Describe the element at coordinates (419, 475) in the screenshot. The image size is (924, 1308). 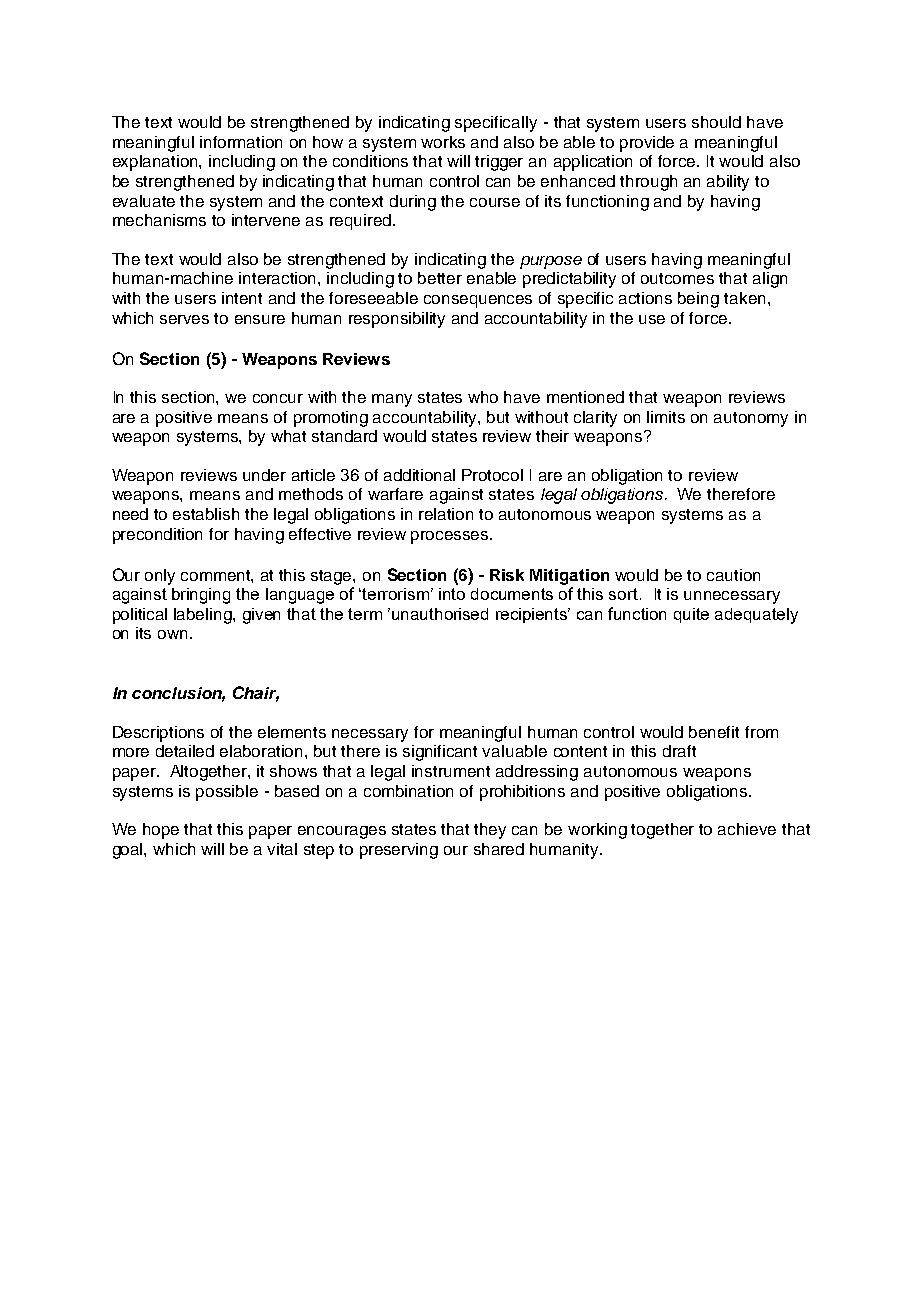
I see `additional` at that location.
